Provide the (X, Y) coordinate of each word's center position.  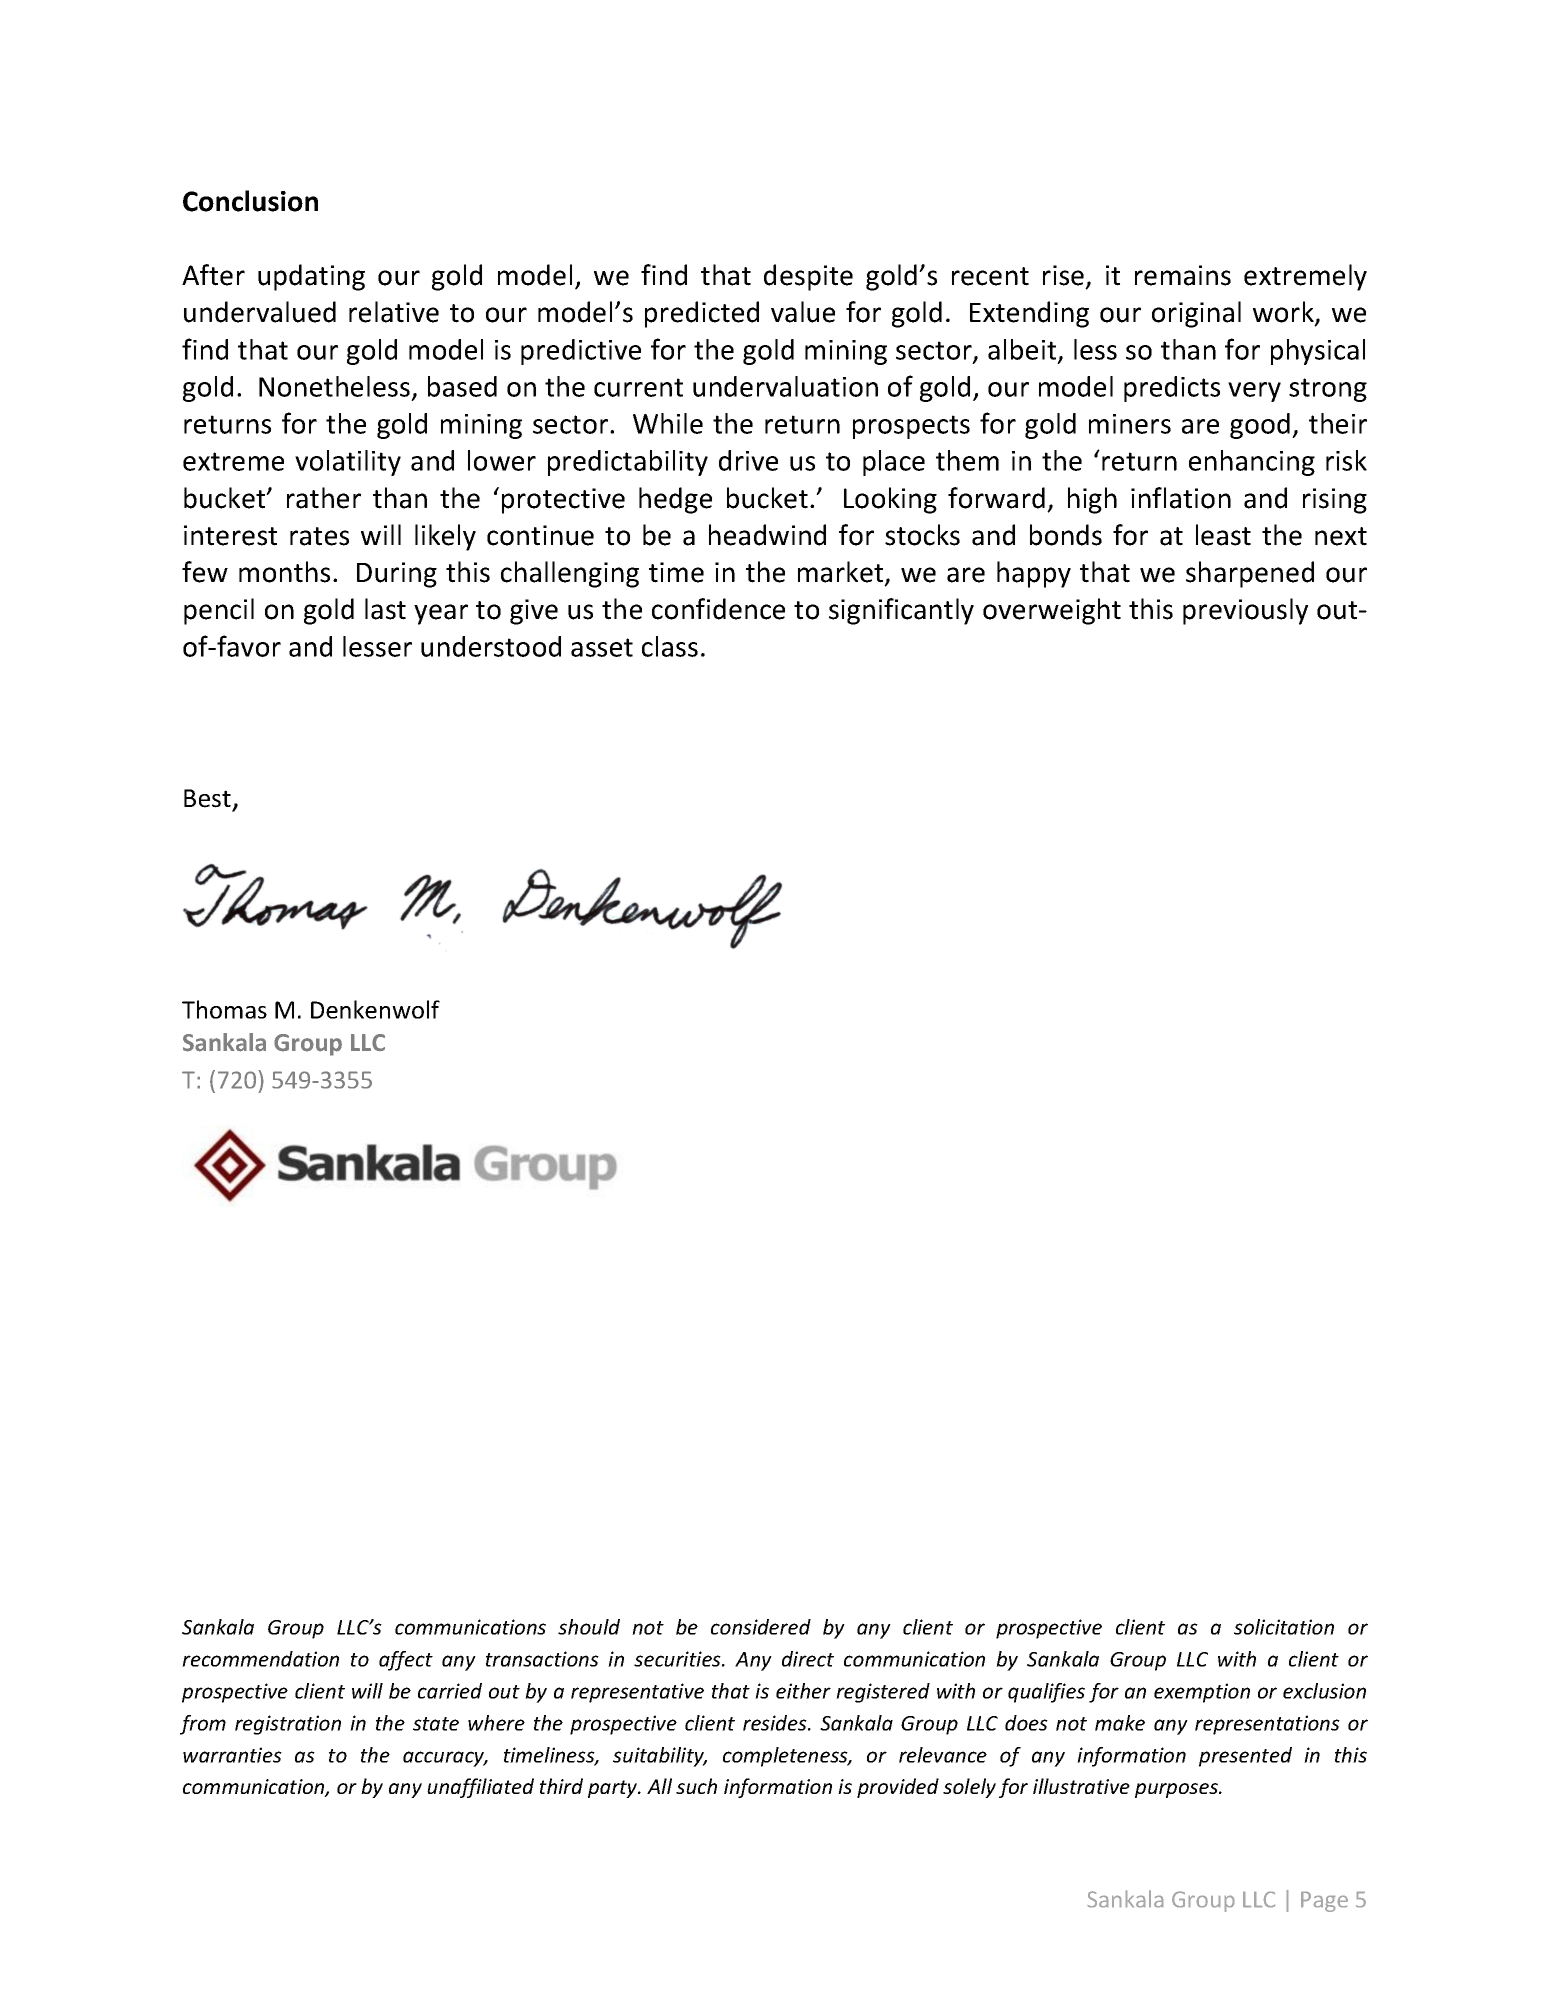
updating (311, 277)
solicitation (1284, 1627)
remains (1183, 275)
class (670, 646)
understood (491, 646)
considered (761, 1627)
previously (1245, 611)
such (696, 1786)
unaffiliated (480, 1788)
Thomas (224, 1009)
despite (808, 277)
